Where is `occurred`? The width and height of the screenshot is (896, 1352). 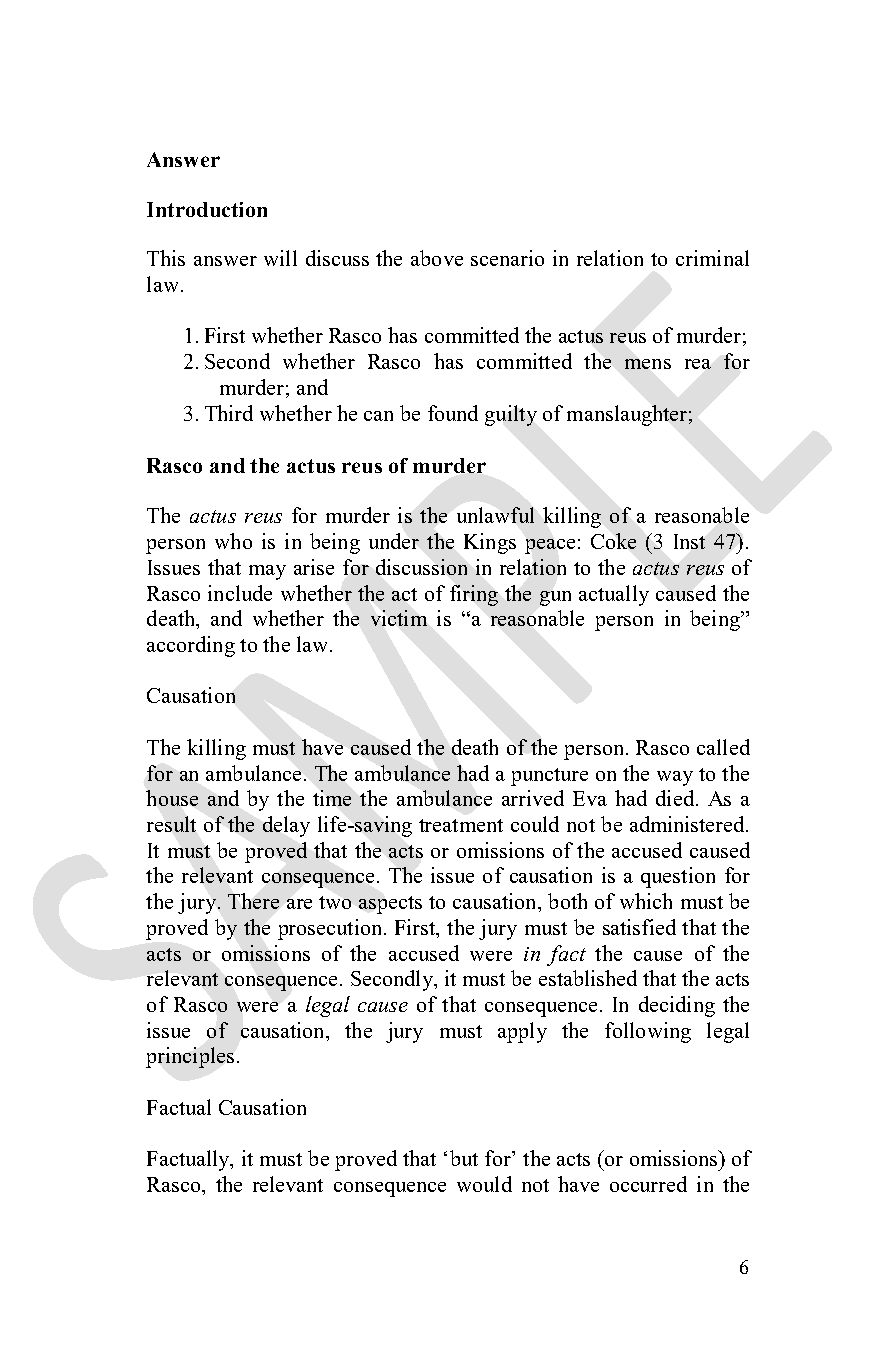
occurred is located at coordinates (648, 1184).
